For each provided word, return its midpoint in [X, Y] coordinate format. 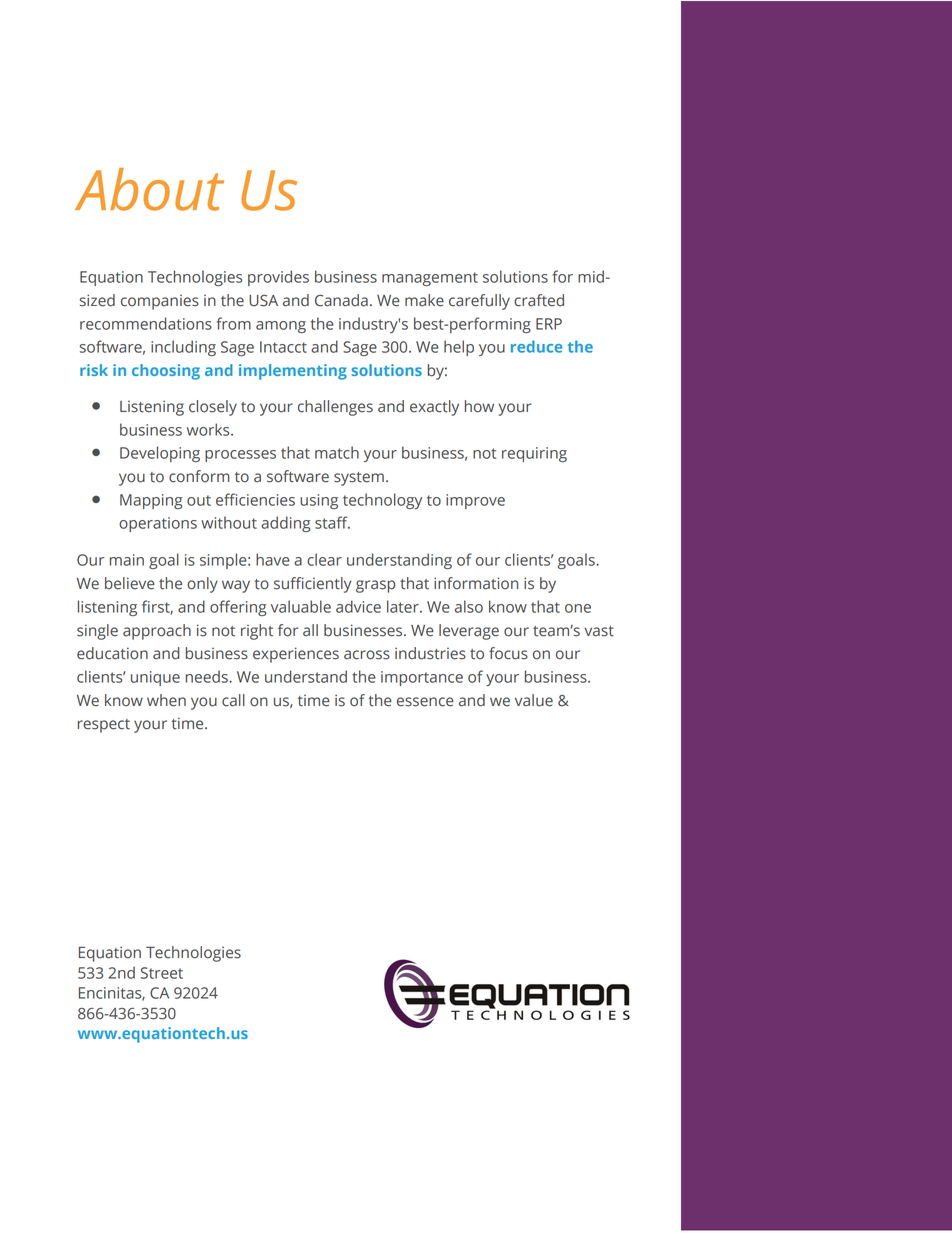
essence [425, 702]
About [149, 189]
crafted [539, 300]
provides [278, 278]
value [534, 700]
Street [162, 973]
